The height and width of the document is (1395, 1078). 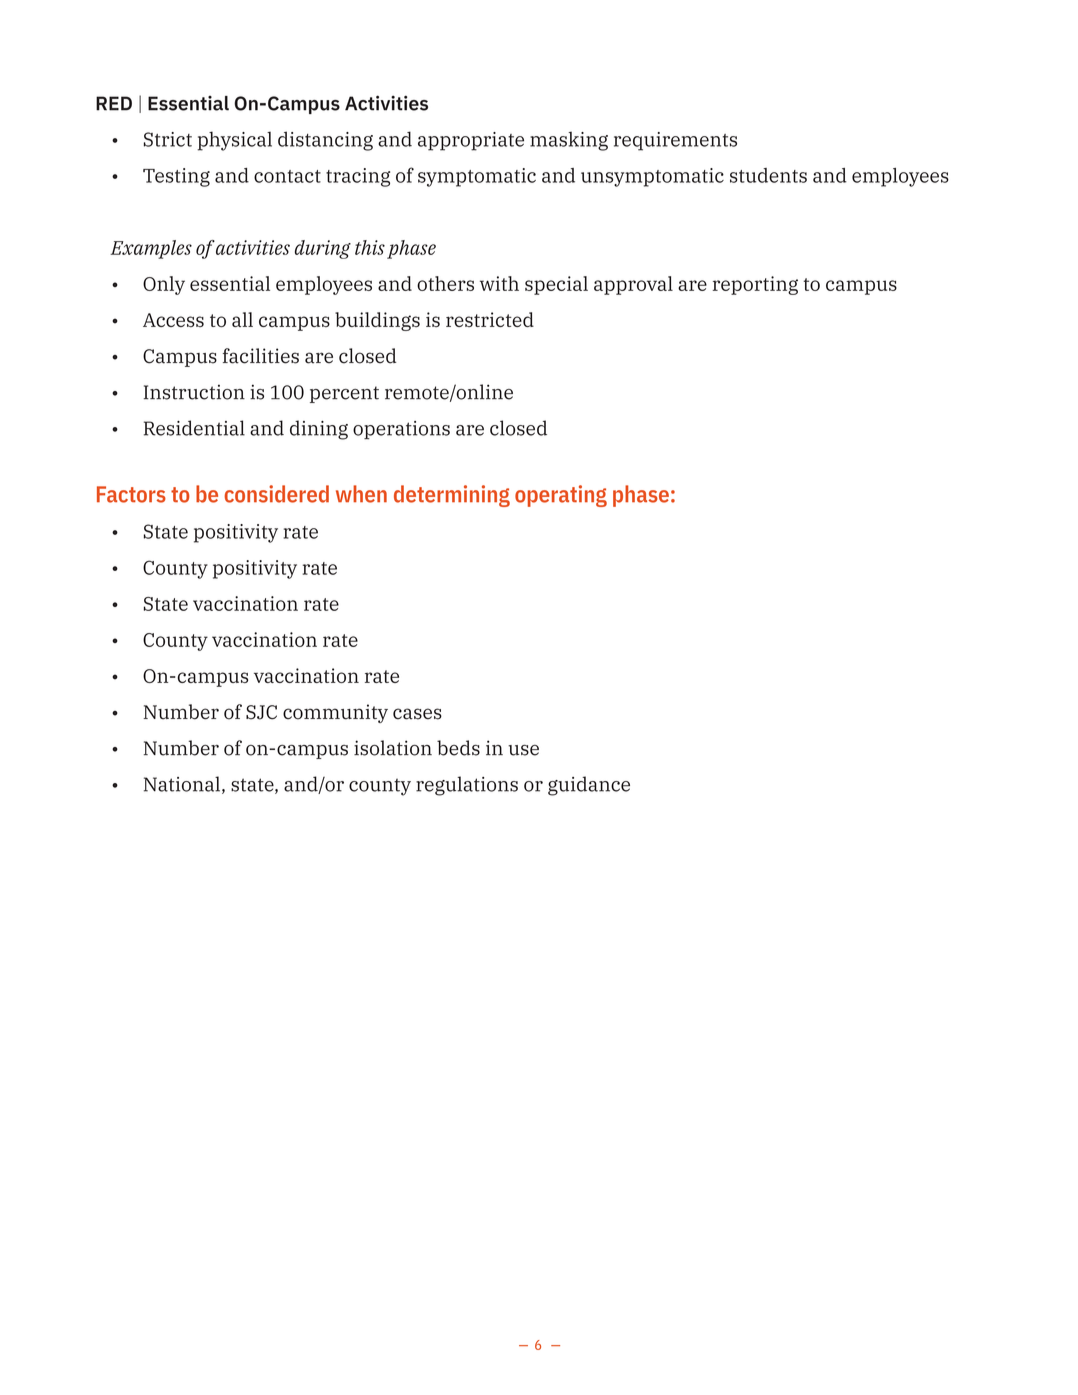 What do you see at coordinates (445, 283) in the document?
I see `others` at bounding box center [445, 283].
